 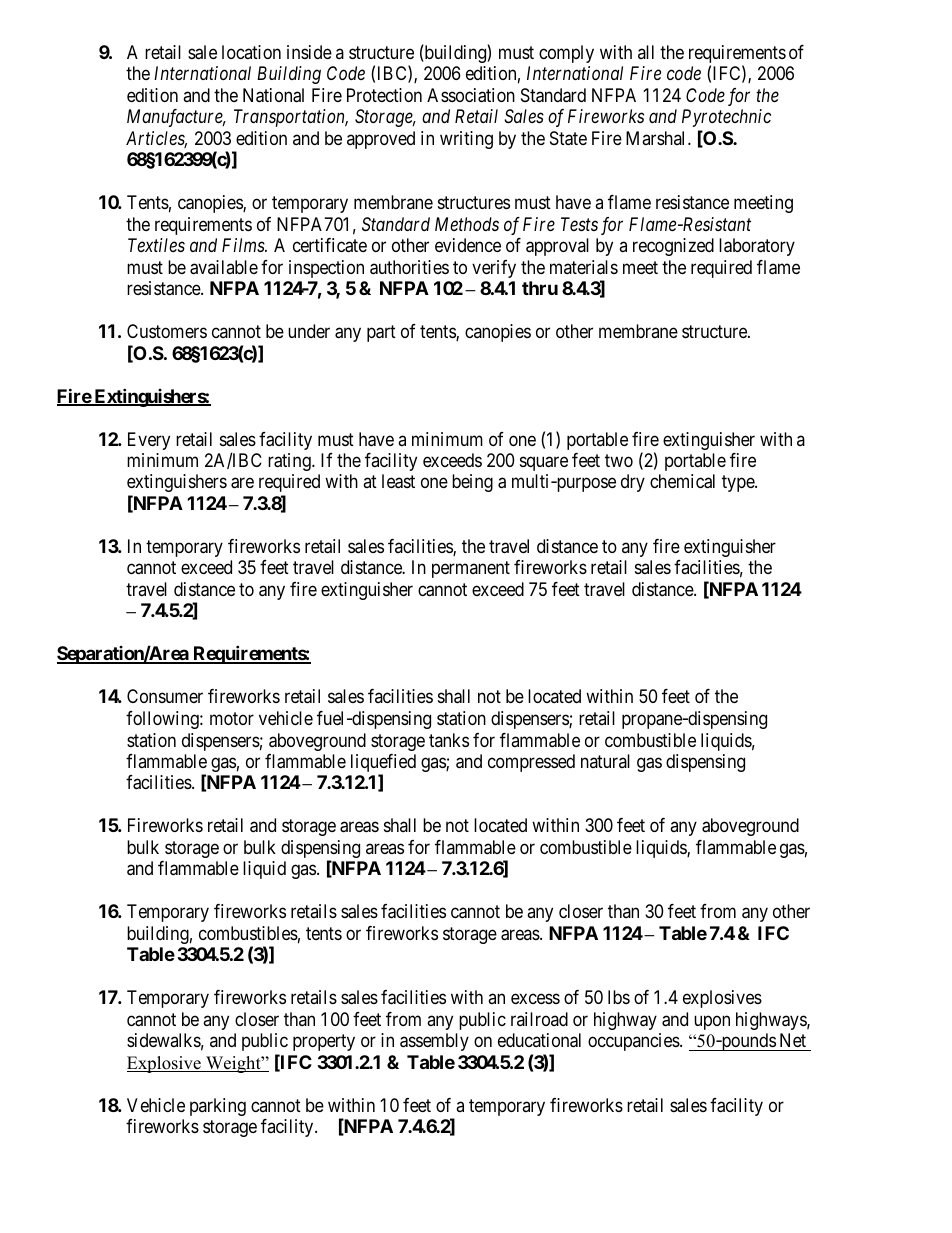 I want to click on assembly, so click(x=434, y=1042).
